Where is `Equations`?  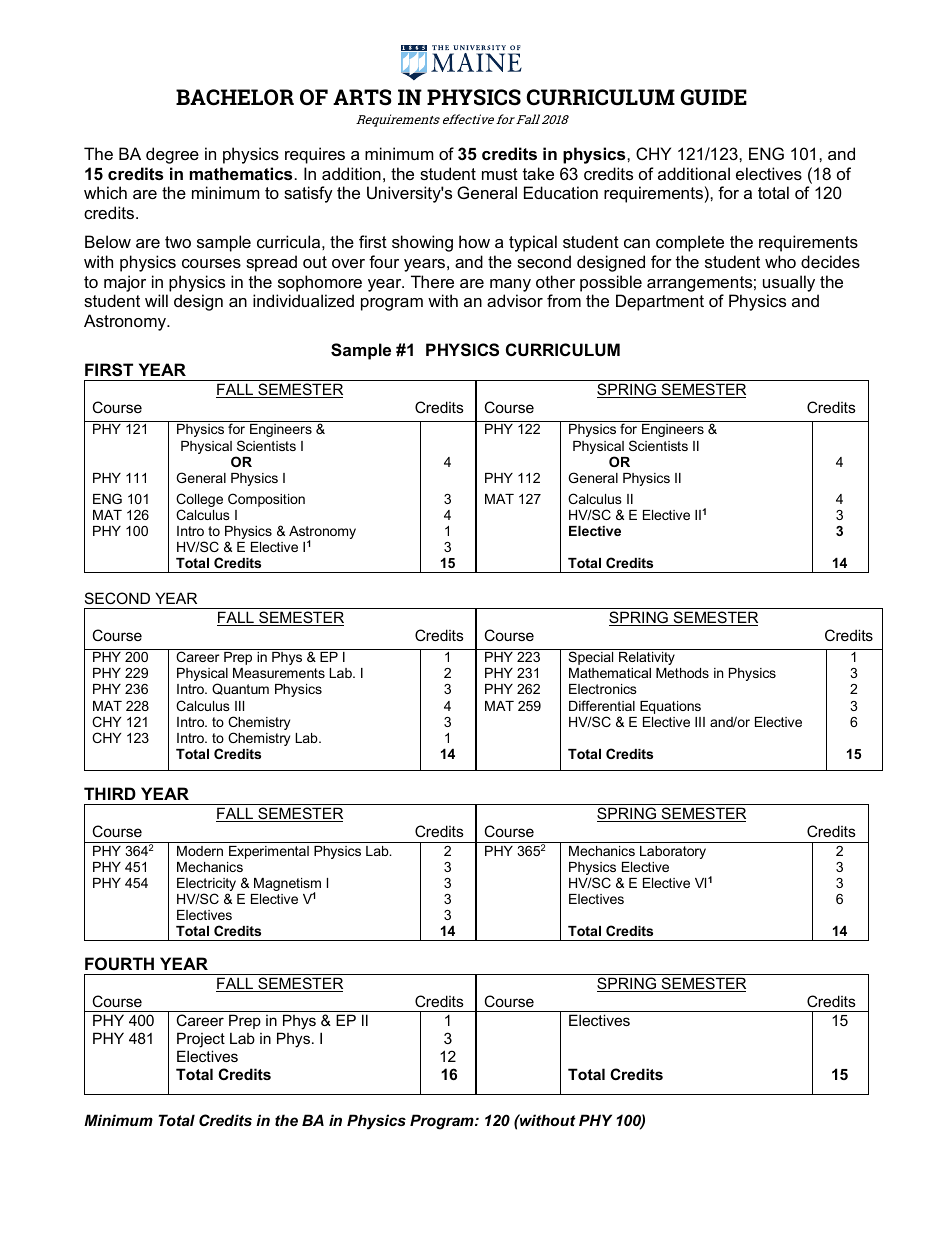
Equations is located at coordinates (670, 707).
